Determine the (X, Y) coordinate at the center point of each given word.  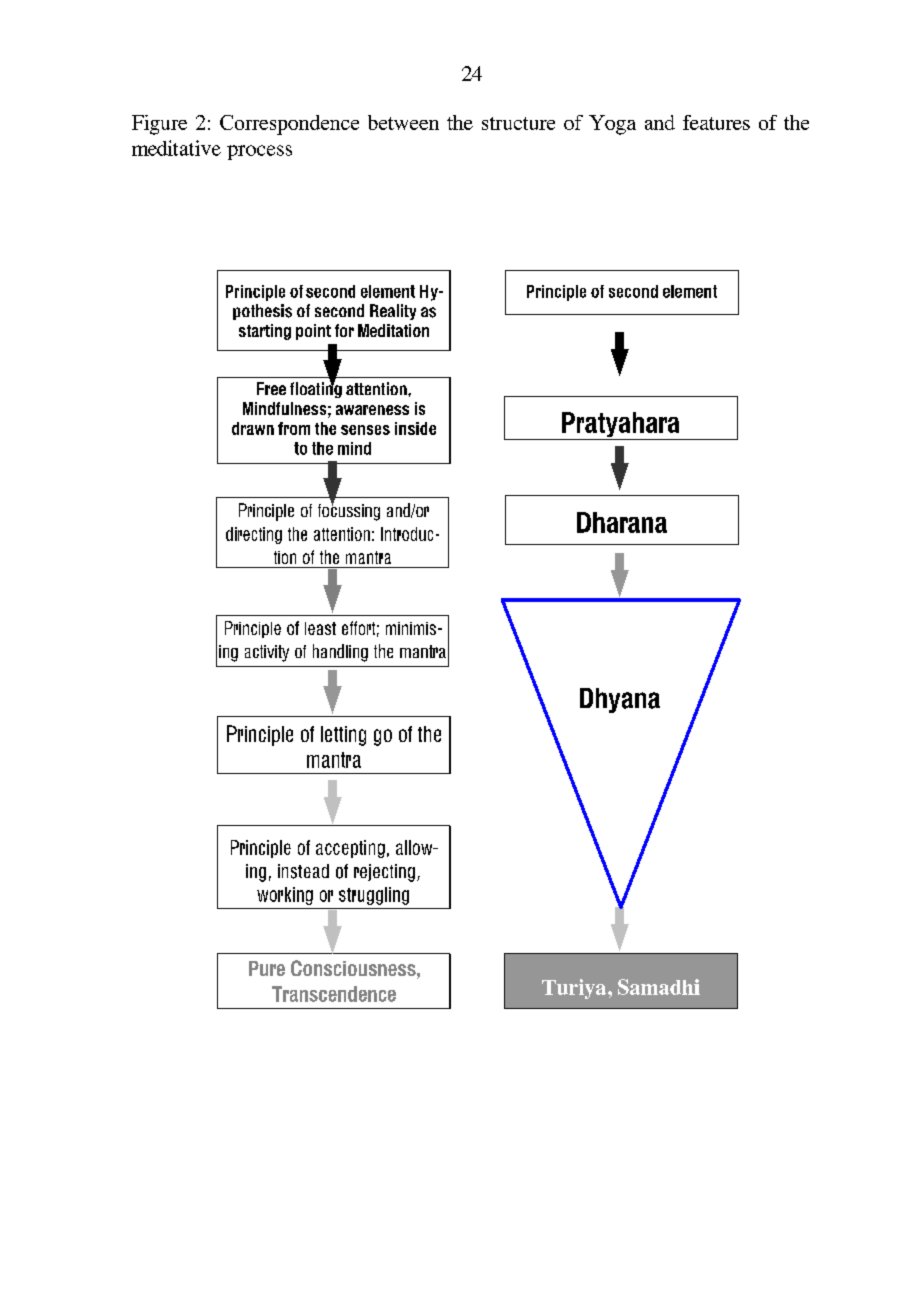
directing (254, 535)
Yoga (612, 125)
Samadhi (659, 987)
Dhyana (620, 700)
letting (343, 736)
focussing (349, 511)
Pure (267, 968)
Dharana (622, 522)
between (403, 122)
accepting (350, 849)
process (259, 152)
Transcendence (334, 994)
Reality (393, 312)
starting (265, 332)
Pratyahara (621, 426)
